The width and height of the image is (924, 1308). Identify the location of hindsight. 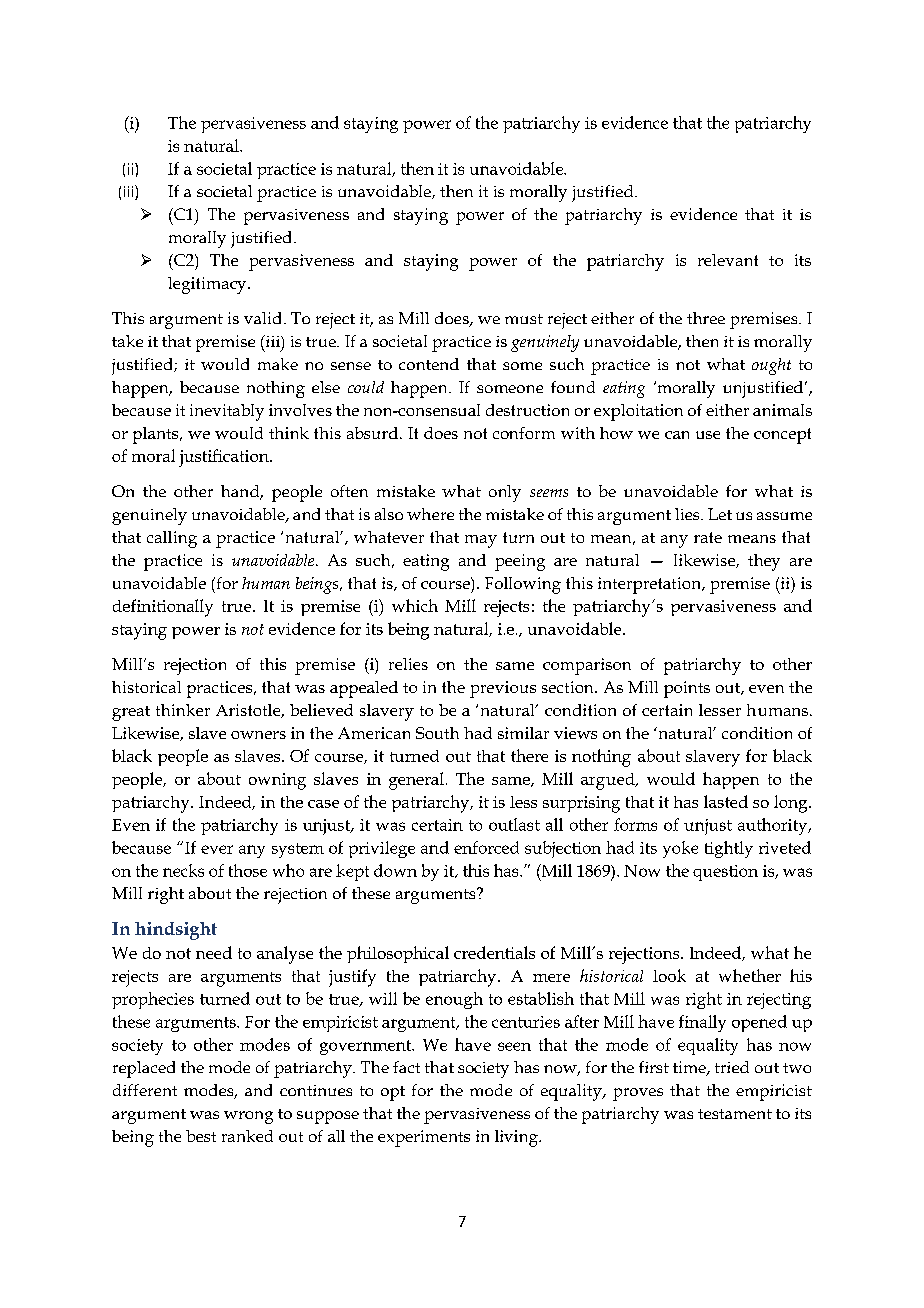
(176, 931).
